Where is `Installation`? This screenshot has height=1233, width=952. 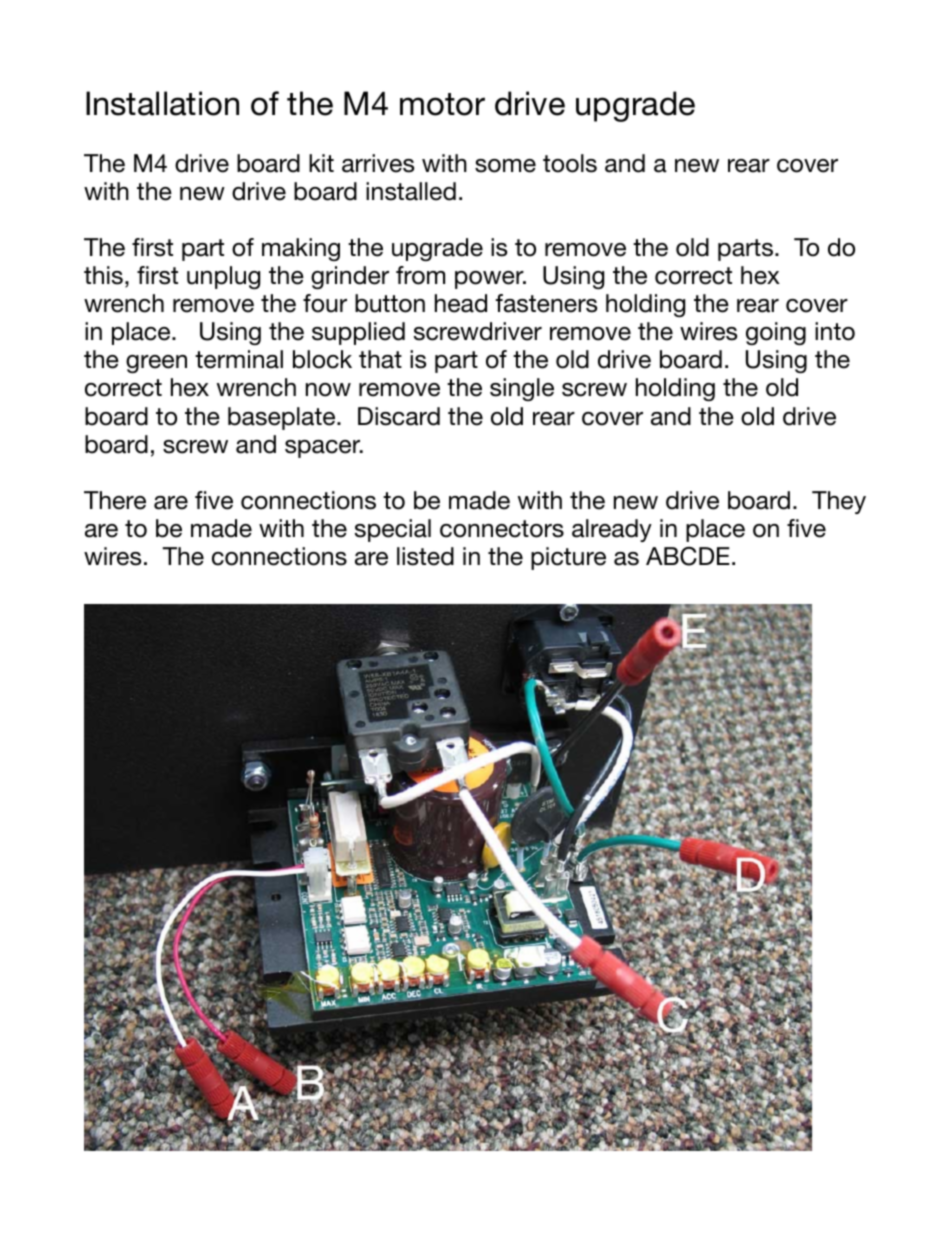
Installation is located at coordinates (162, 103).
